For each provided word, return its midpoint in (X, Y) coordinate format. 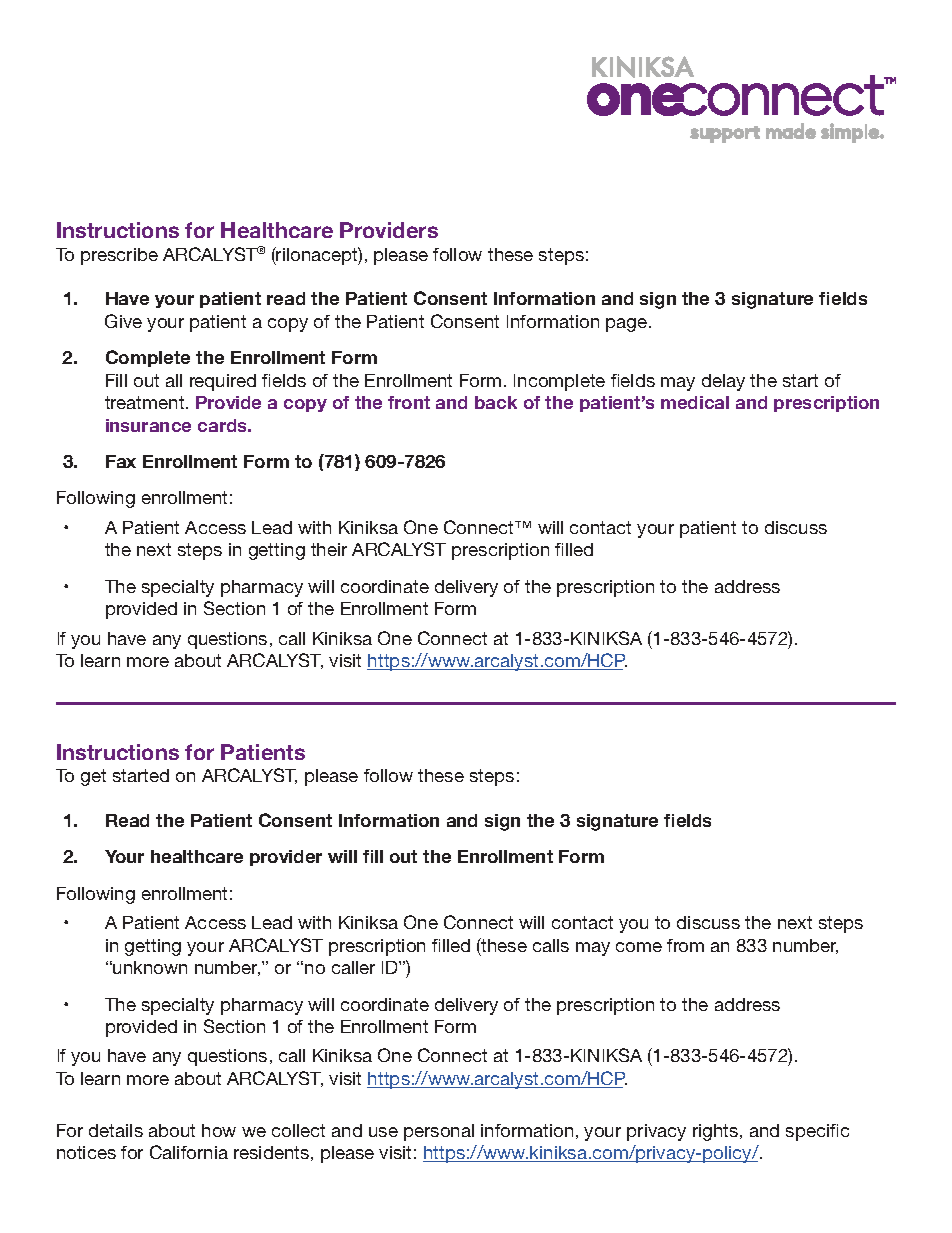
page (628, 325)
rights (717, 1132)
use (383, 1132)
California (189, 1152)
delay (723, 382)
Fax (121, 461)
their (329, 549)
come (639, 947)
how (219, 1130)
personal (439, 1132)
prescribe (119, 256)
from (685, 945)
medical (695, 402)
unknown (150, 967)
